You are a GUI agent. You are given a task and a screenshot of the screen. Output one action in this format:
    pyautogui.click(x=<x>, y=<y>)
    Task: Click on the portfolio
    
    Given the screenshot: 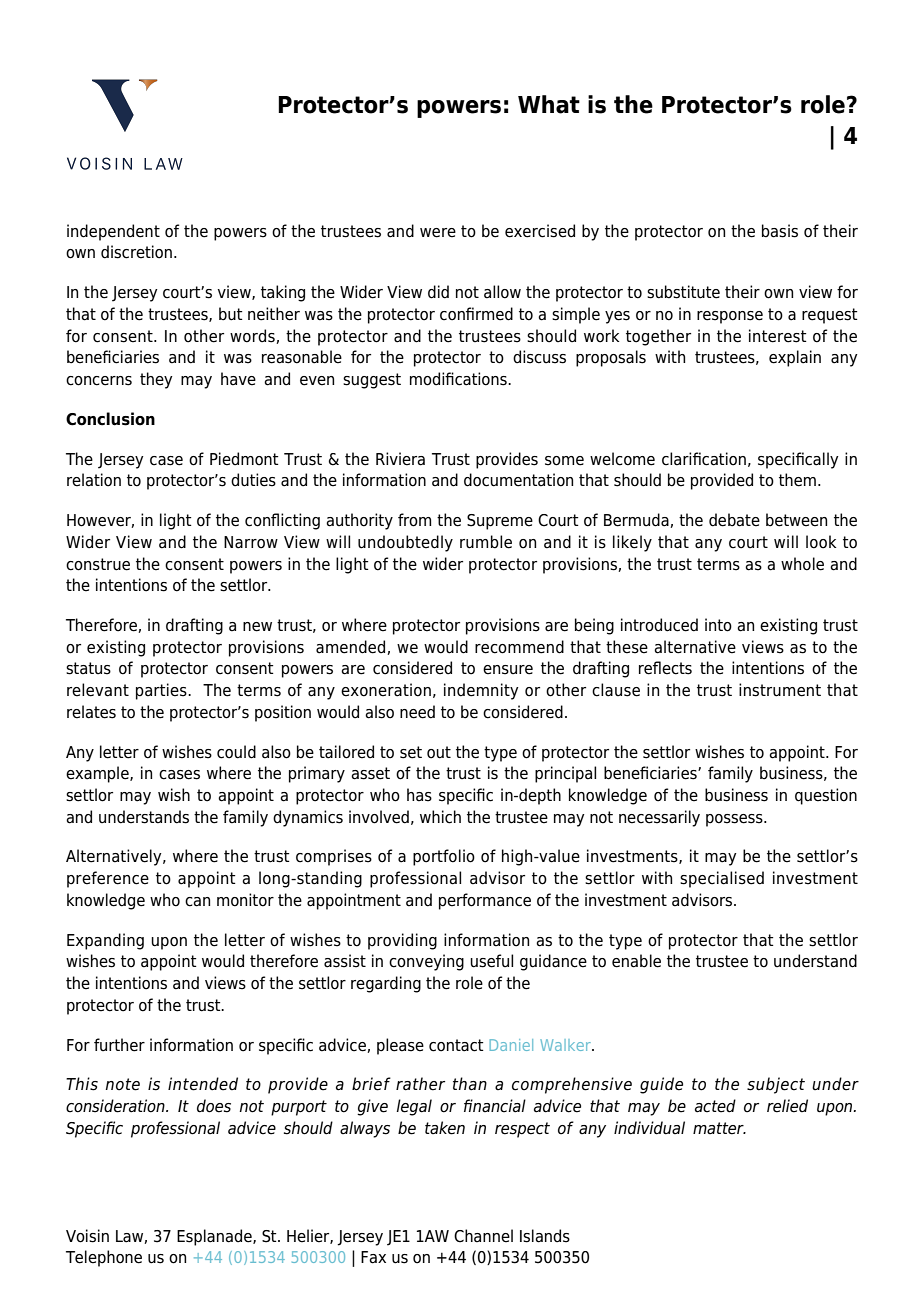 What is the action you would take?
    pyautogui.click(x=444, y=857)
